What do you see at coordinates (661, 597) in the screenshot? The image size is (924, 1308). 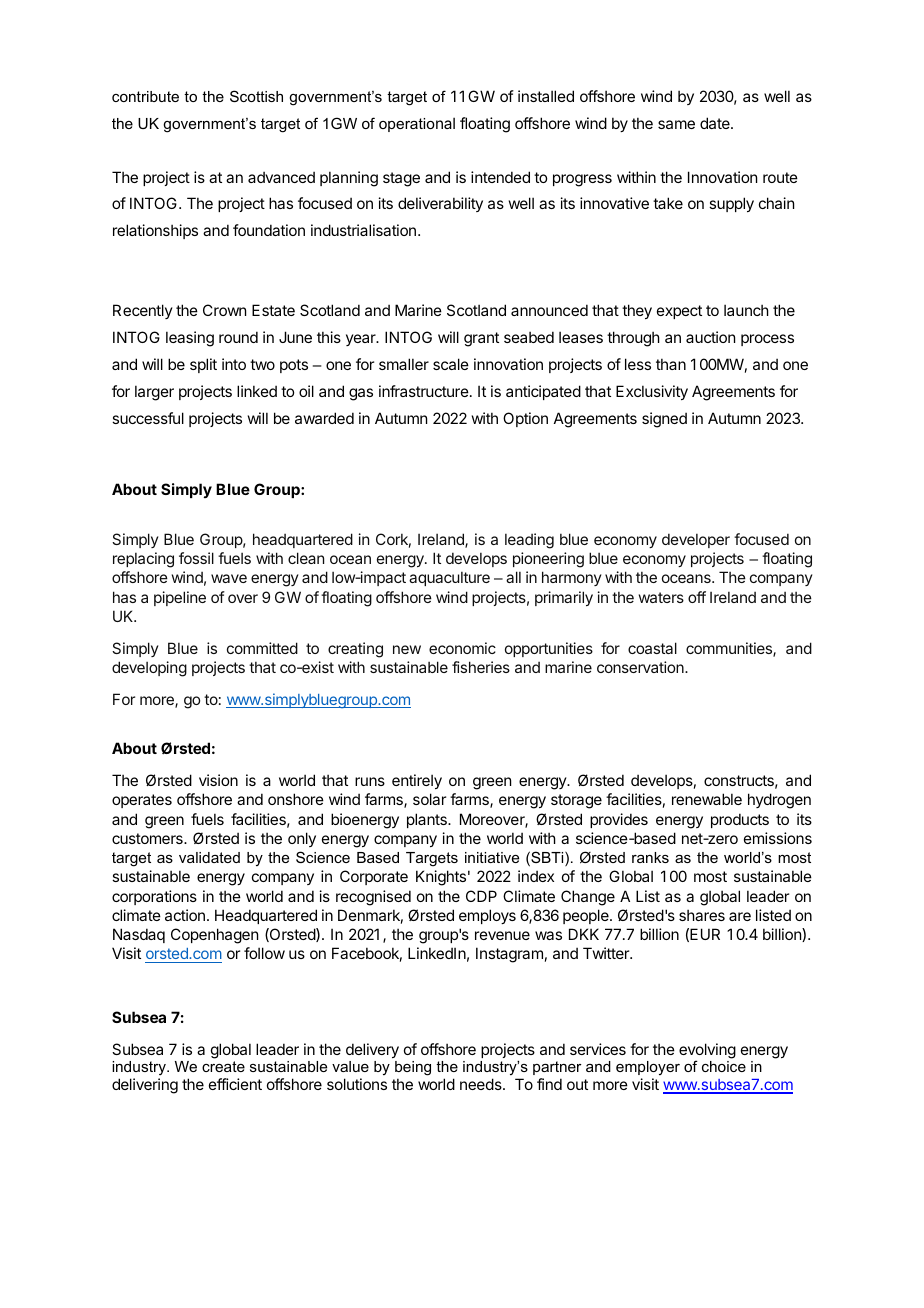 I see `waters` at bounding box center [661, 597].
